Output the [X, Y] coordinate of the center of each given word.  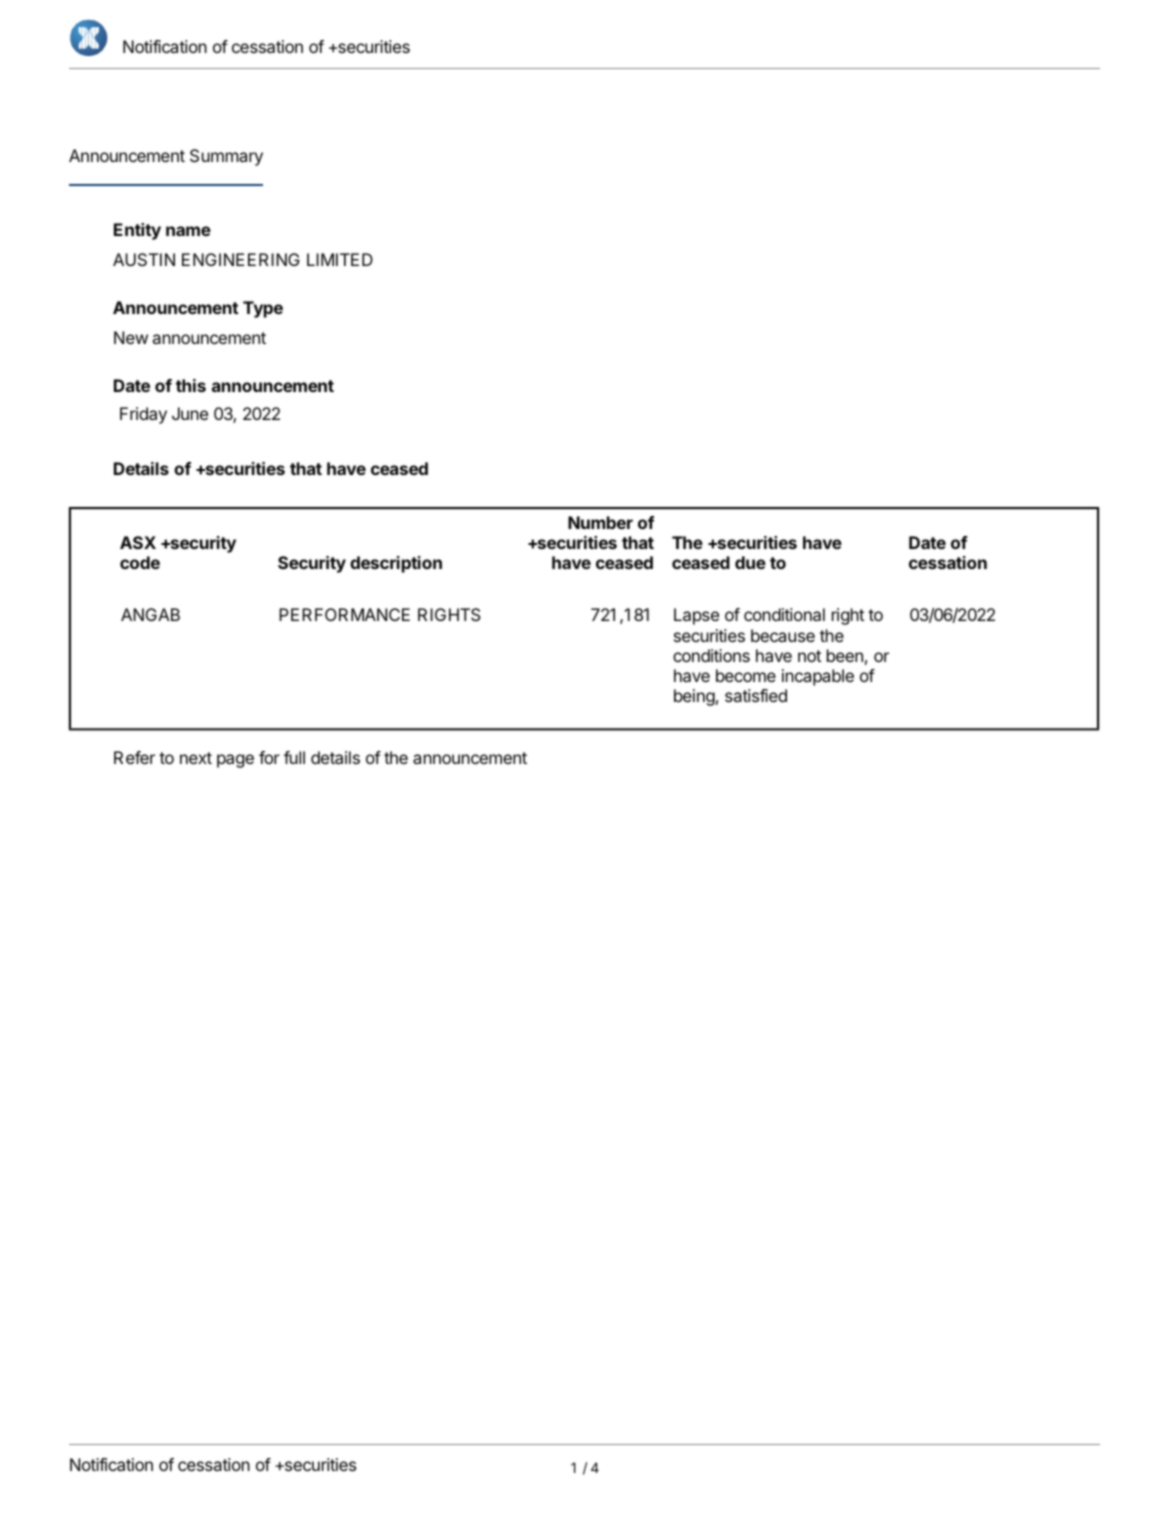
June [190, 413]
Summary [226, 157]
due [750, 562]
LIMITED [340, 259]
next [196, 758]
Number [600, 522]
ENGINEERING [241, 259]
